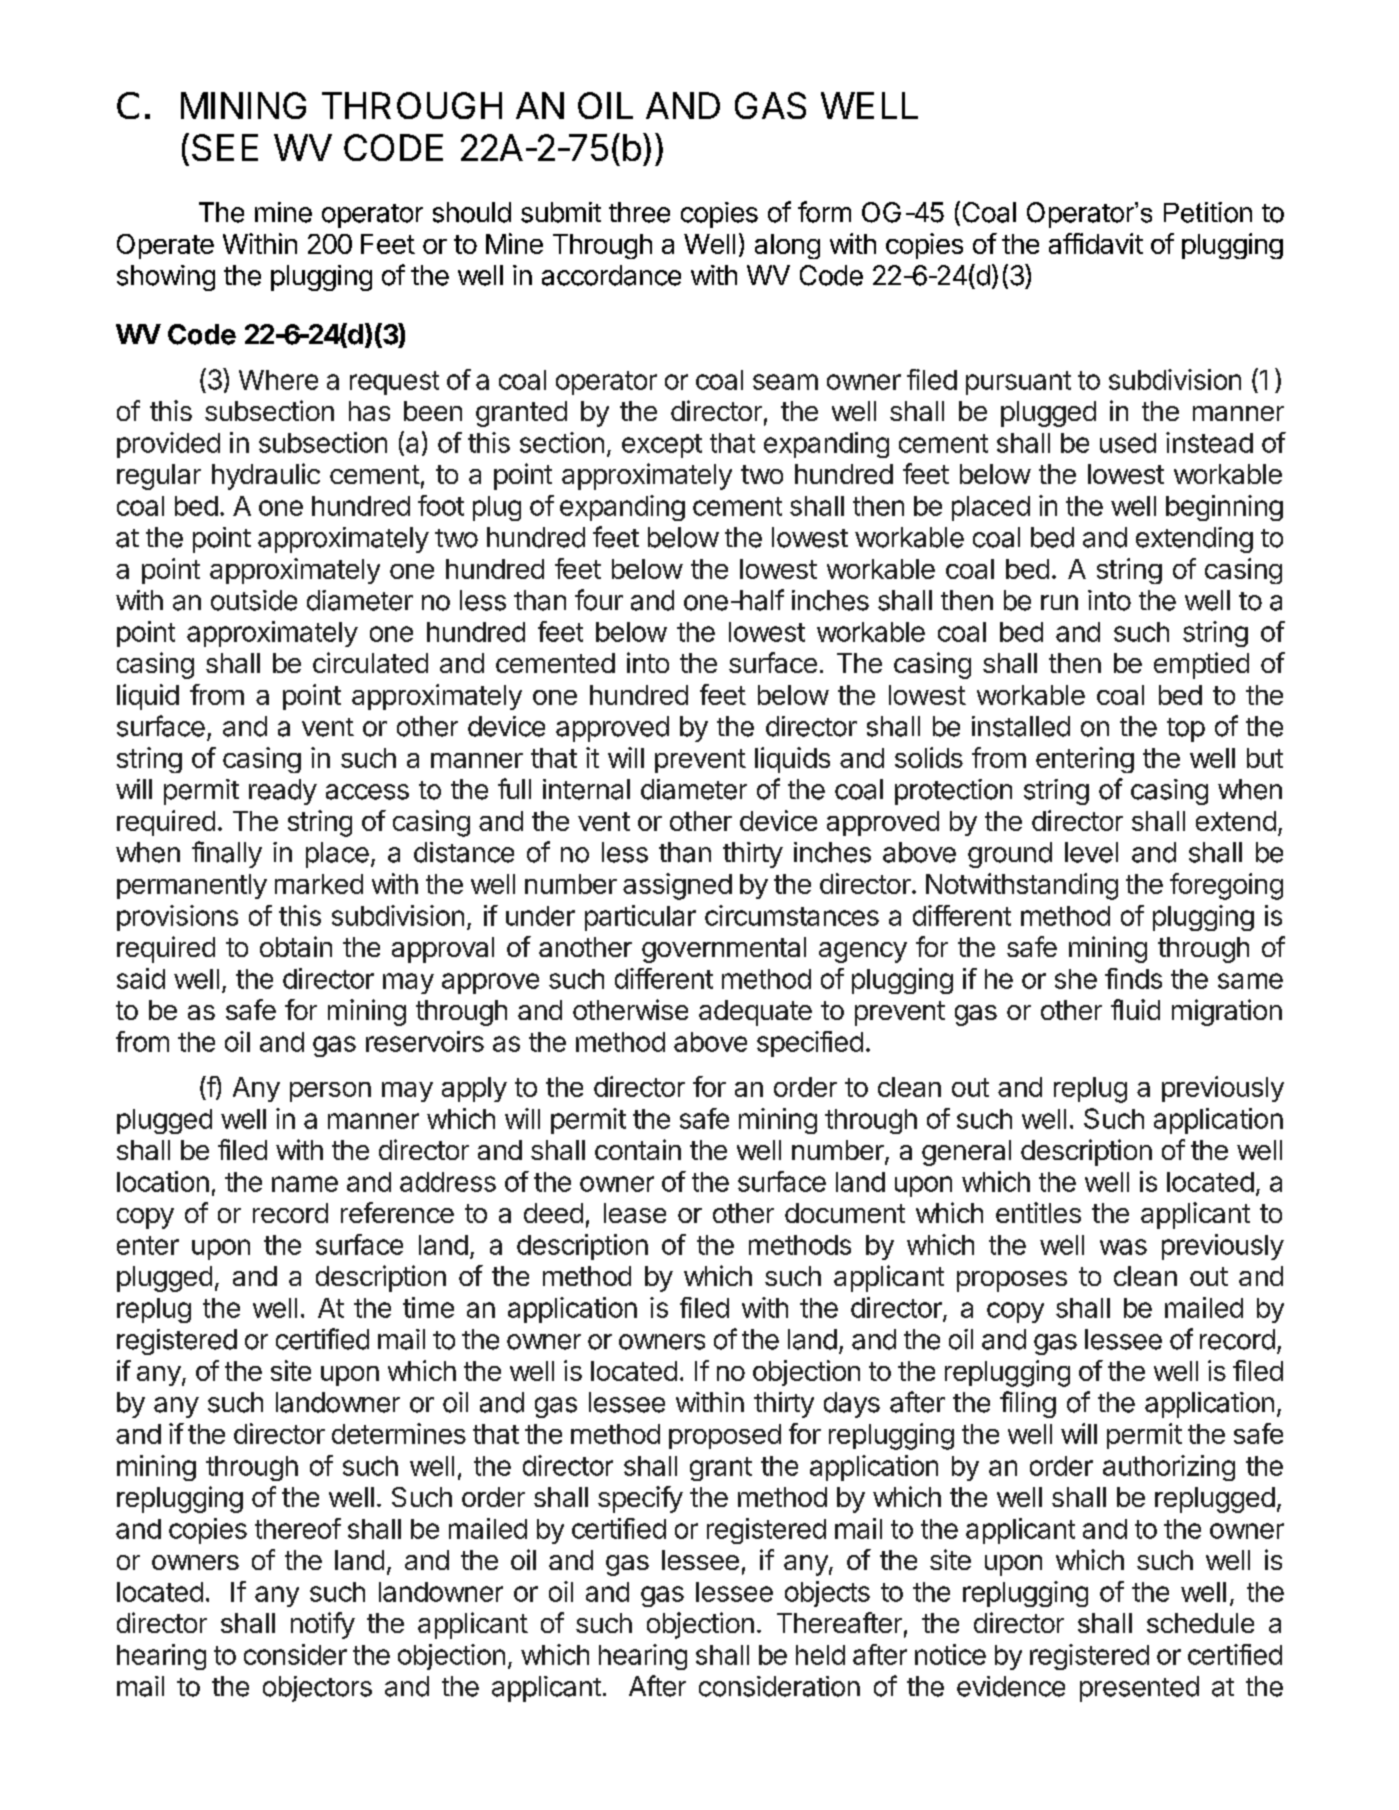 This document has width=1399, height=1810. I want to click on governmental, so click(724, 950).
